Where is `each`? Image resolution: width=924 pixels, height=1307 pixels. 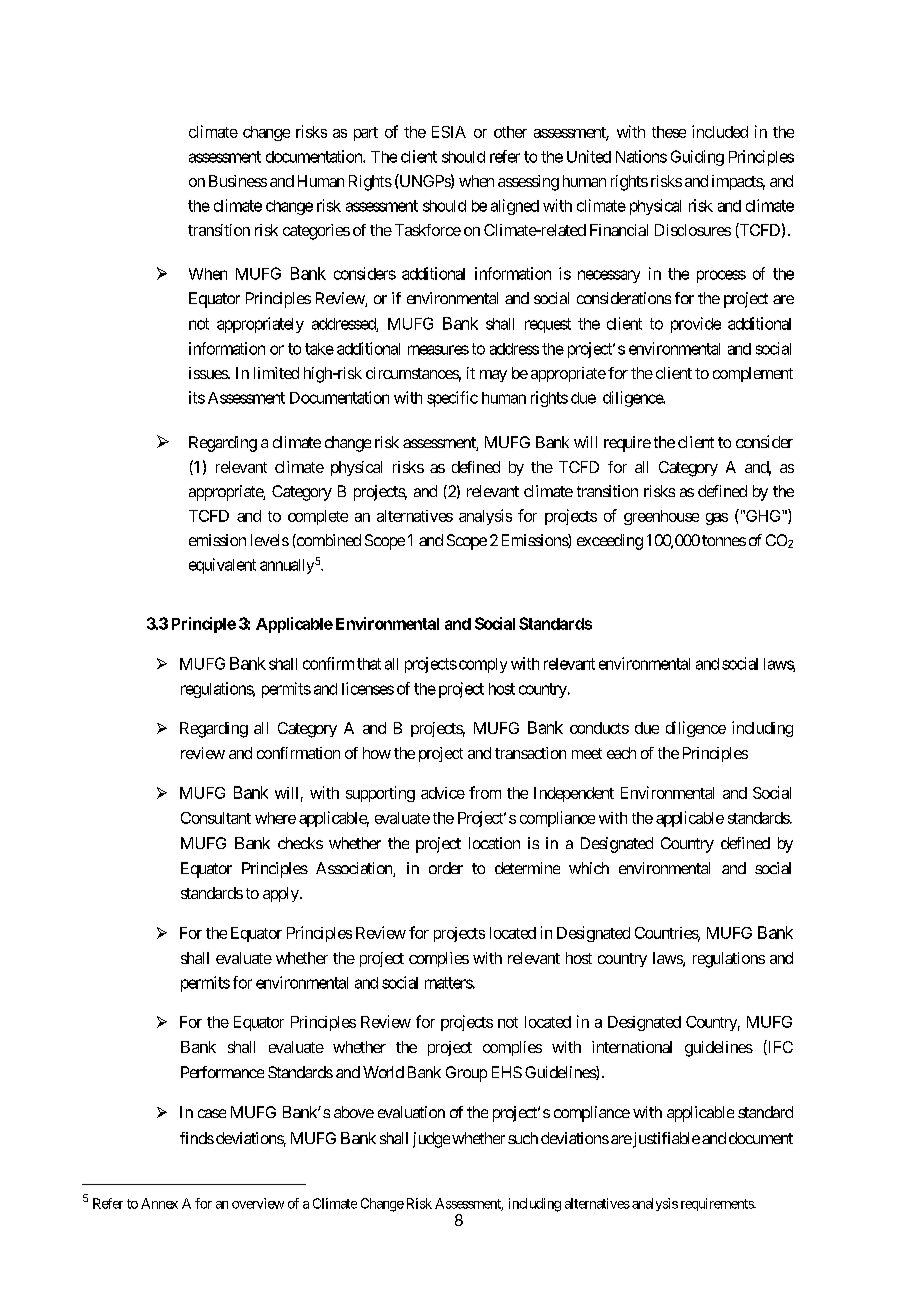
each is located at coordinates (621, 753).
